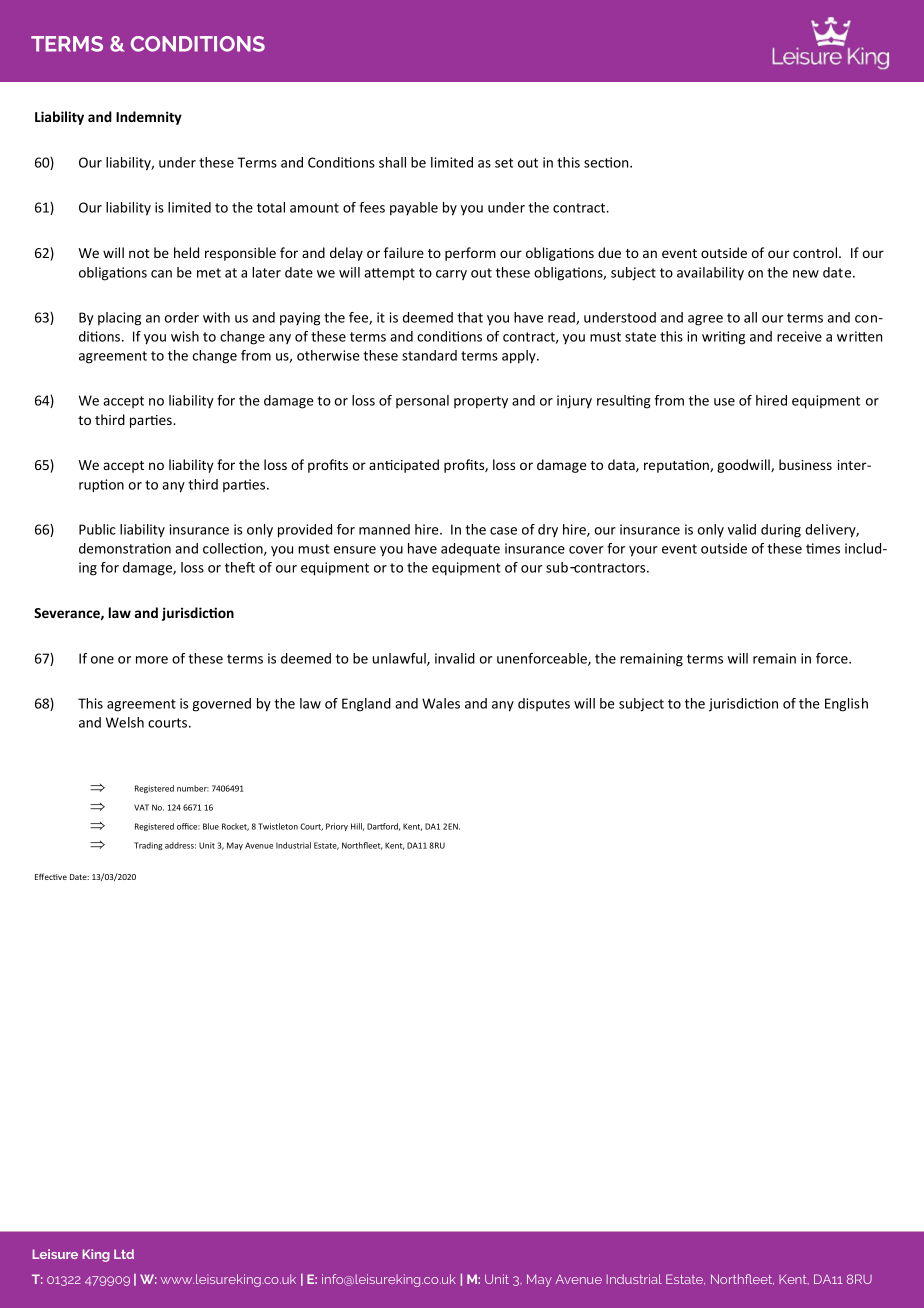  I want to click on Priory, so click(337, 827).
